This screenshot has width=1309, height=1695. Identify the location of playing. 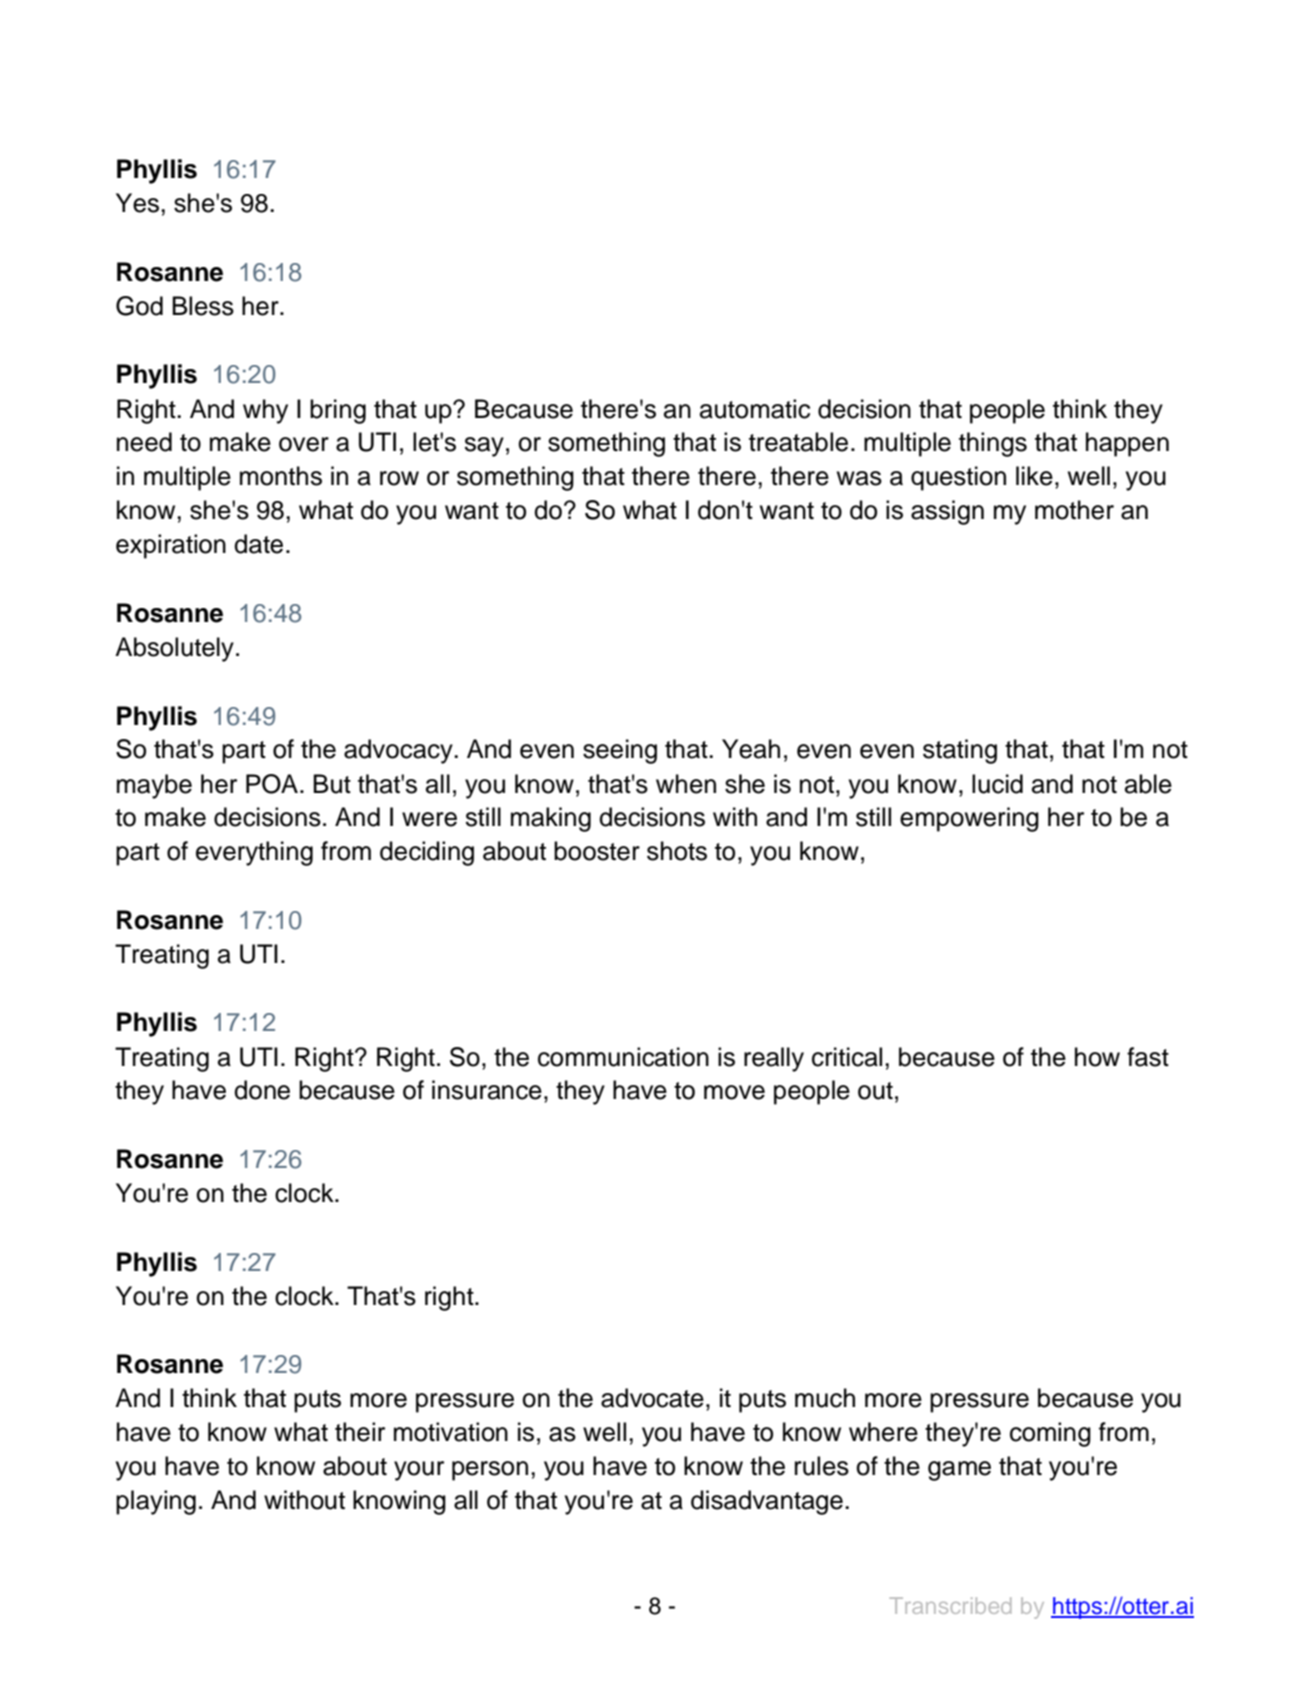
(156, 1502).
